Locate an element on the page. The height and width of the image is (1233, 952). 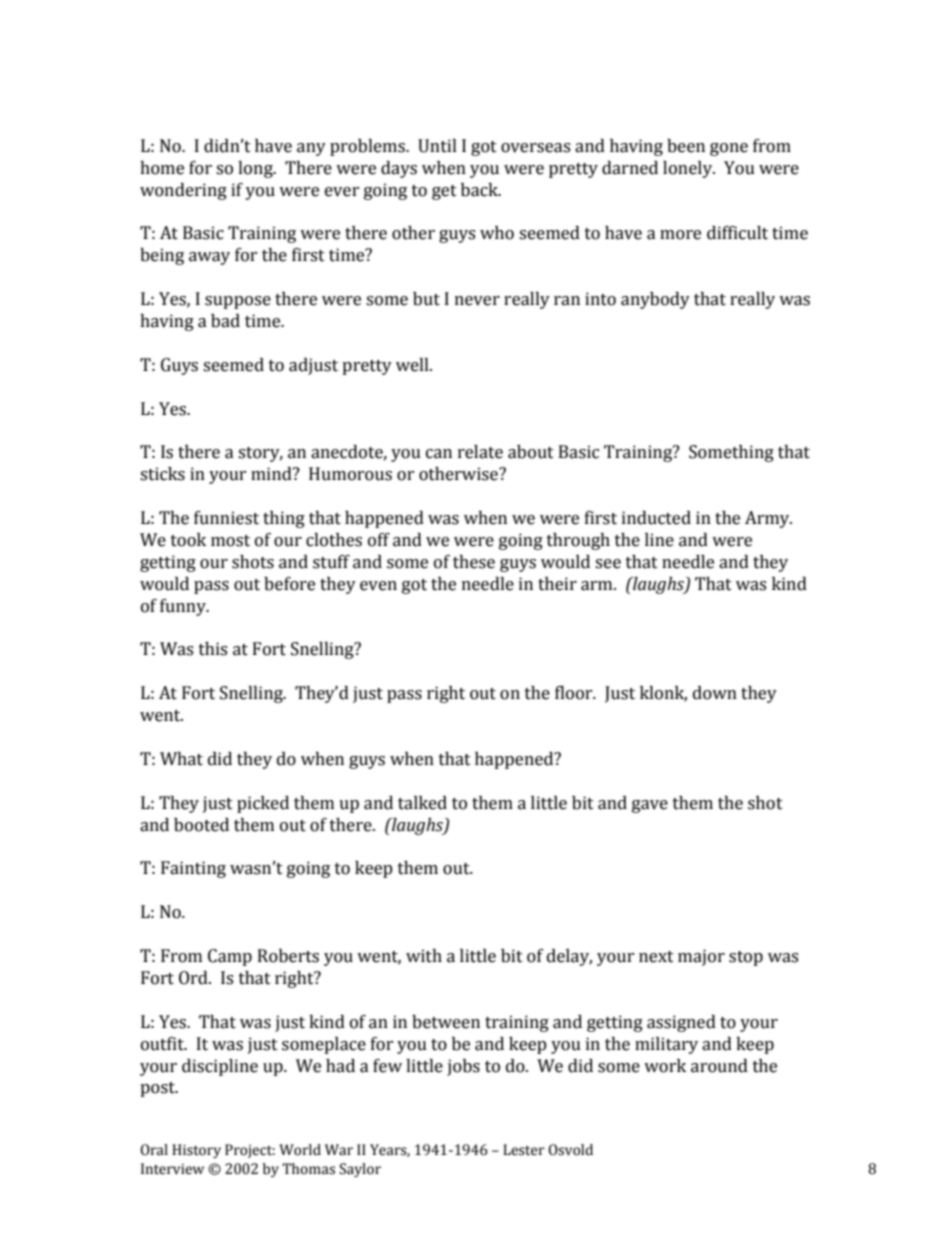
around is located at coordinates (719, 1066).
